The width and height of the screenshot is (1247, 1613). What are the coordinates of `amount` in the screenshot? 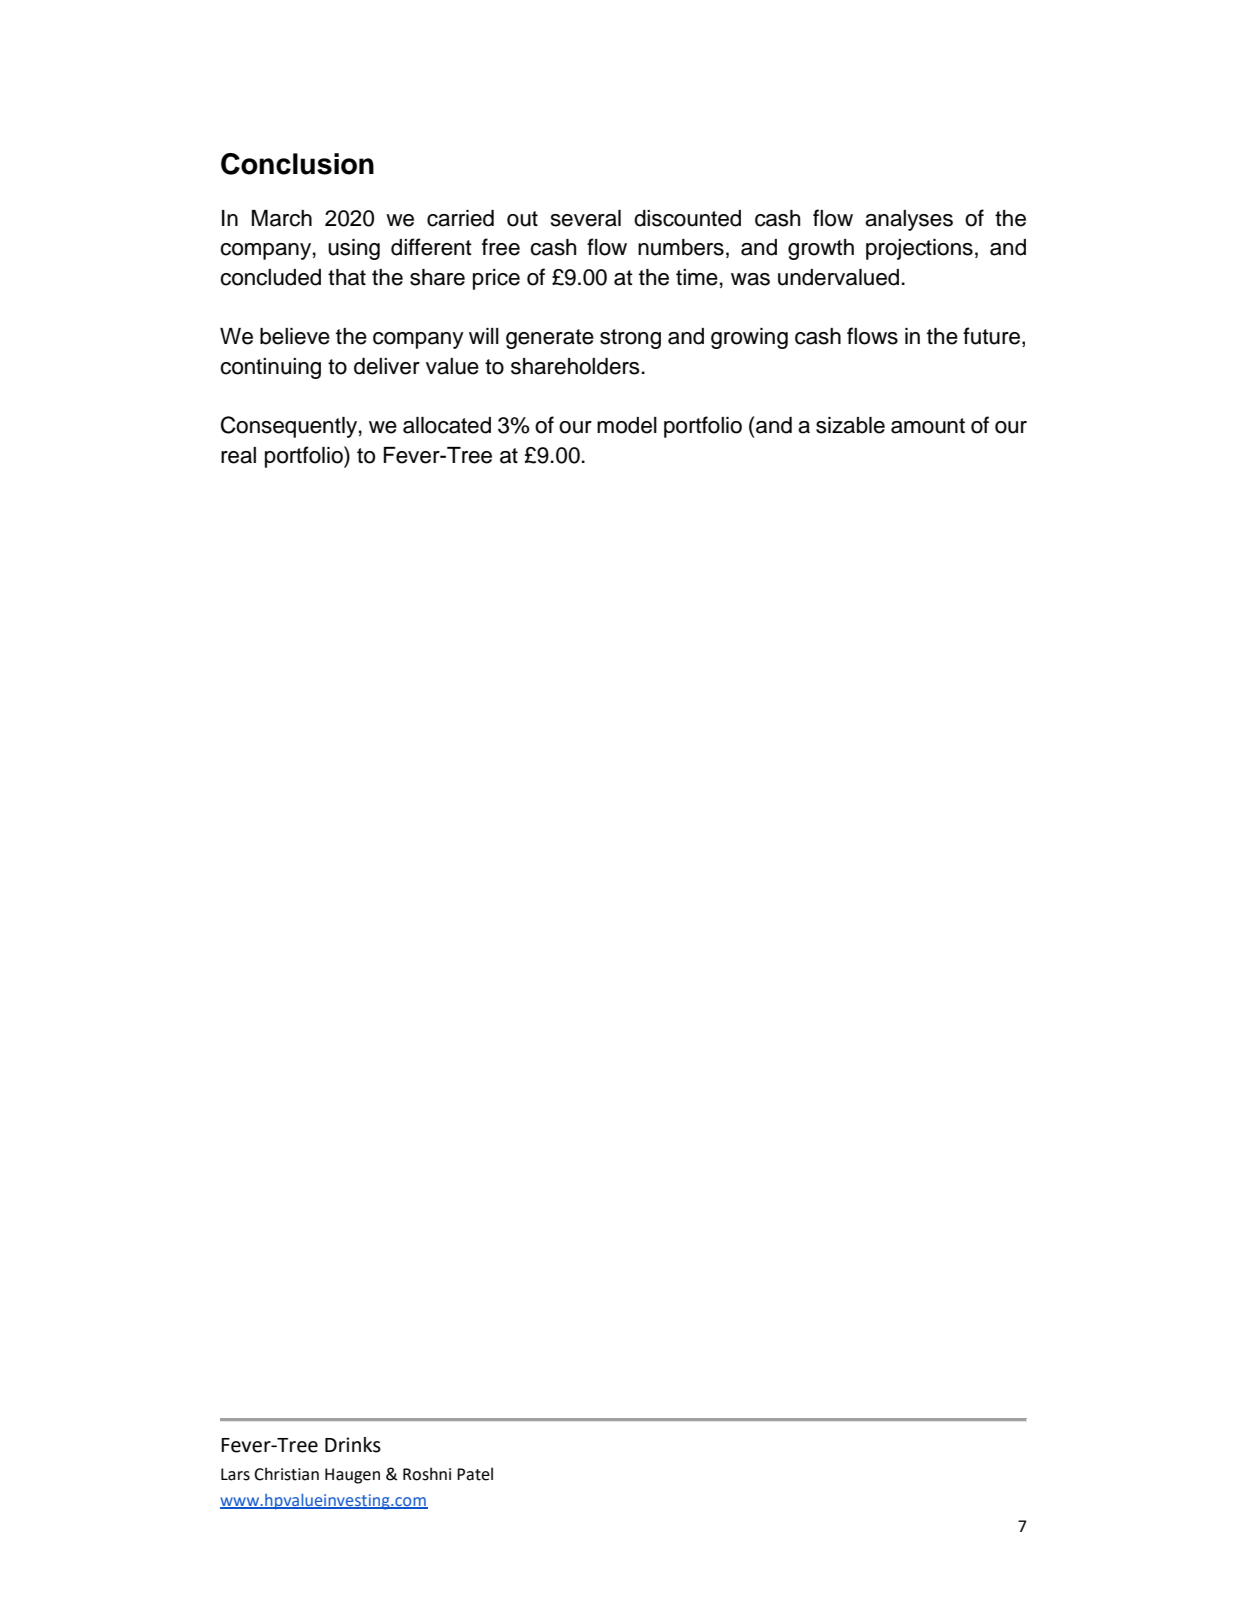 It's located at (928, 426).
